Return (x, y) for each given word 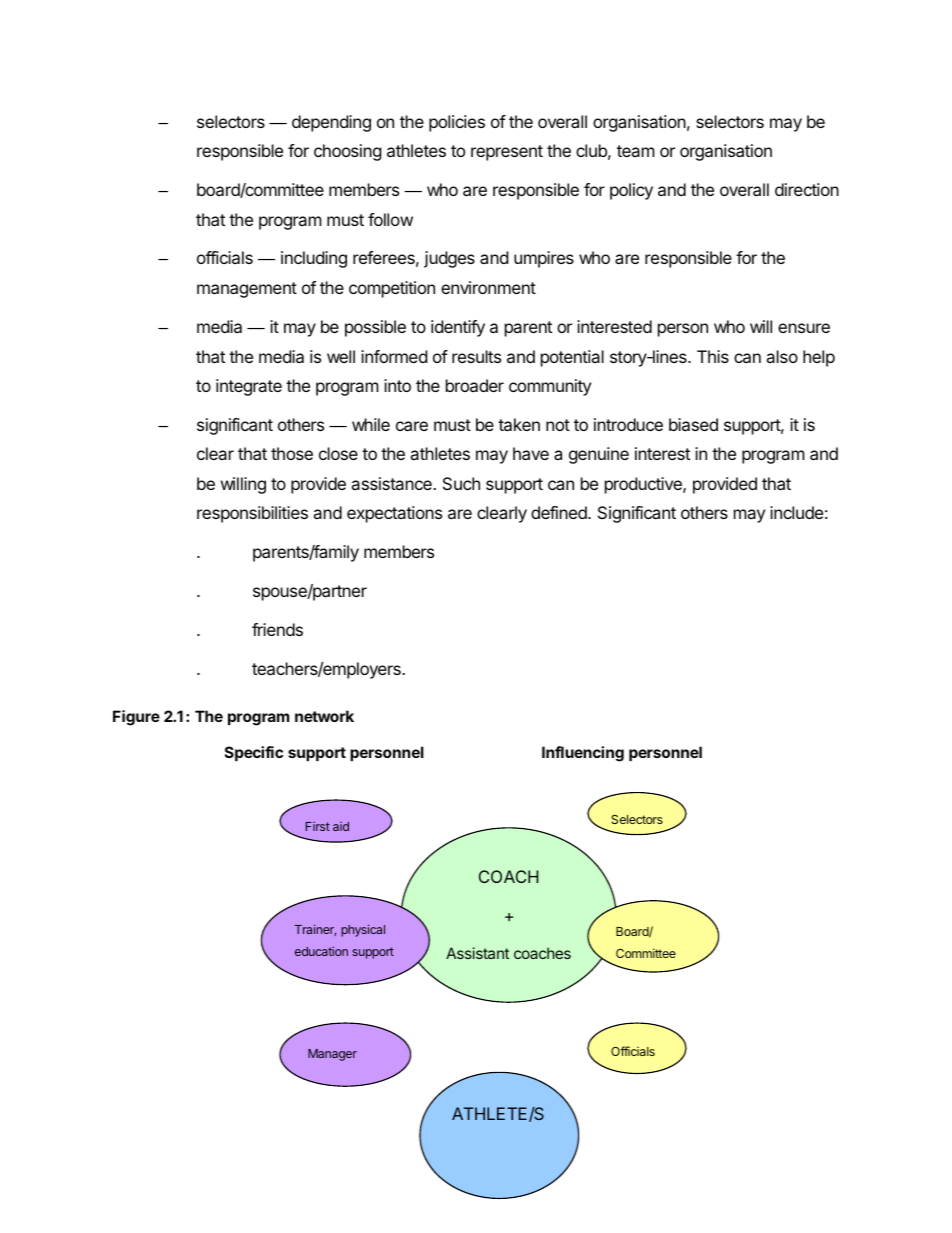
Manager (332, 1055)
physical (363, 930)
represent (507, 153)
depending (331, 123)
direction (807, 189)
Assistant (477, 953)
